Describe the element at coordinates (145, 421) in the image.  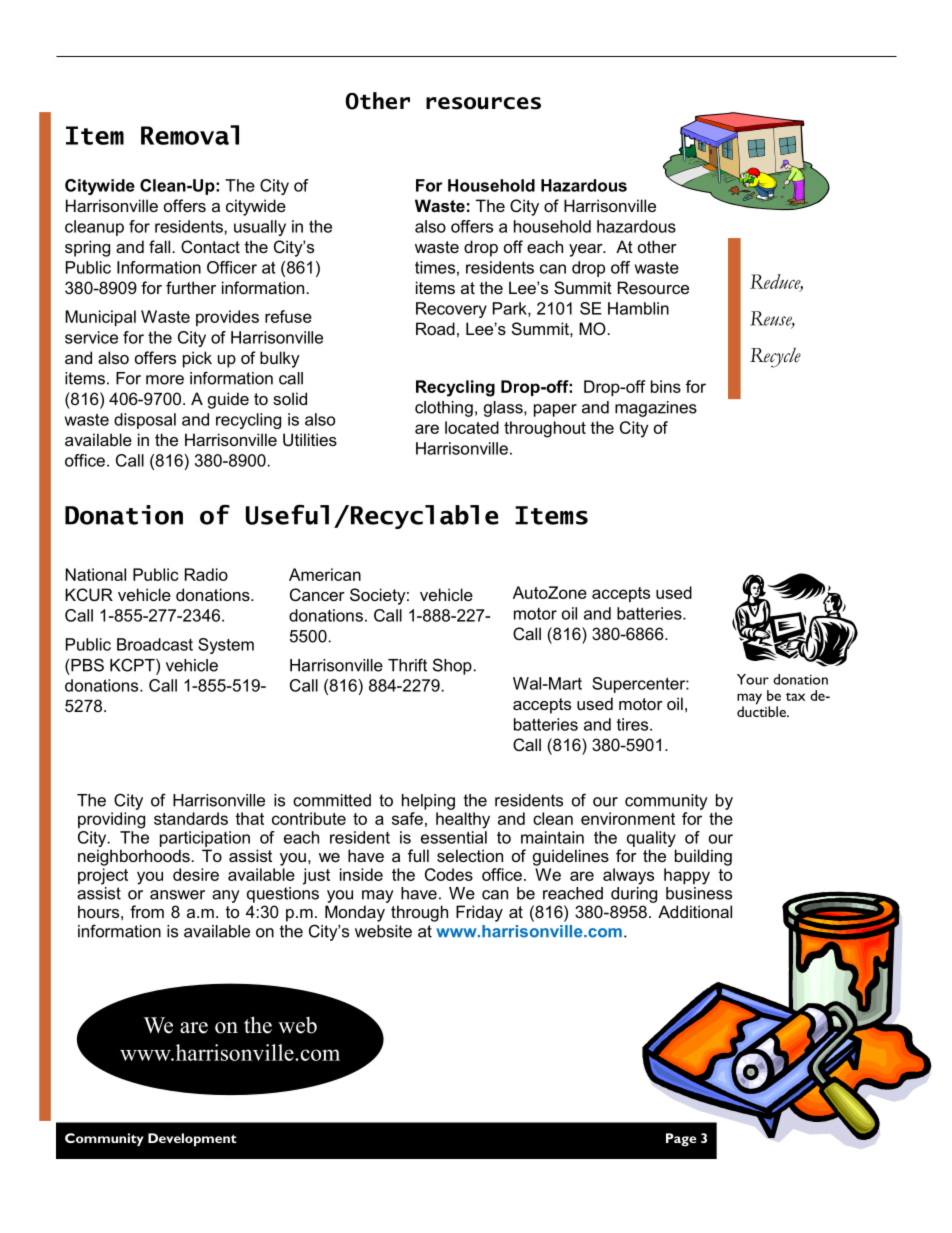
I see `disposal` at that location.
